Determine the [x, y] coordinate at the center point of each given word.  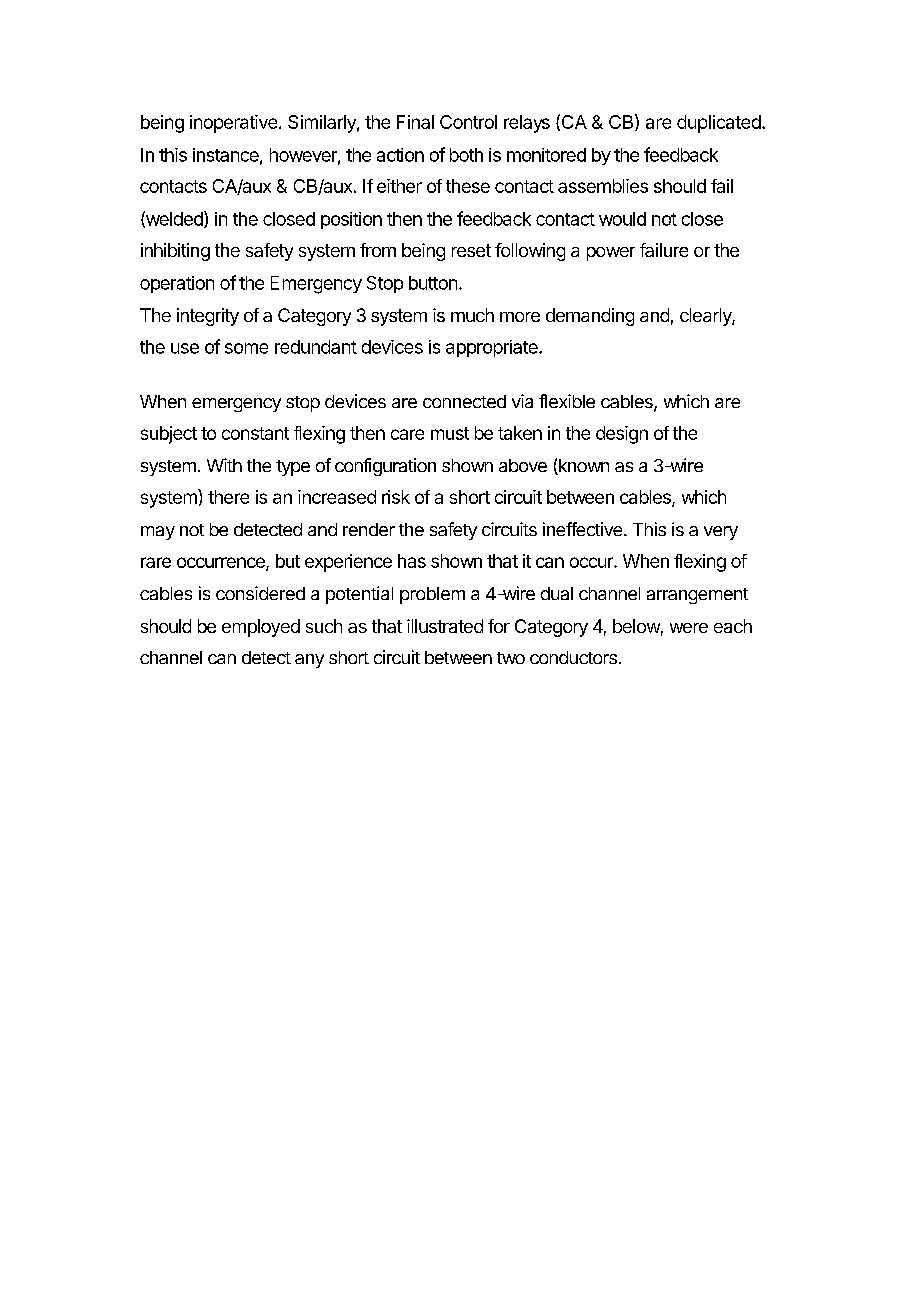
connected [464, 401]
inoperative [233, 124]
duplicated [720, 124]
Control [468, 122]
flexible [567, 401]
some [246, 348]
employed [261, 628]
